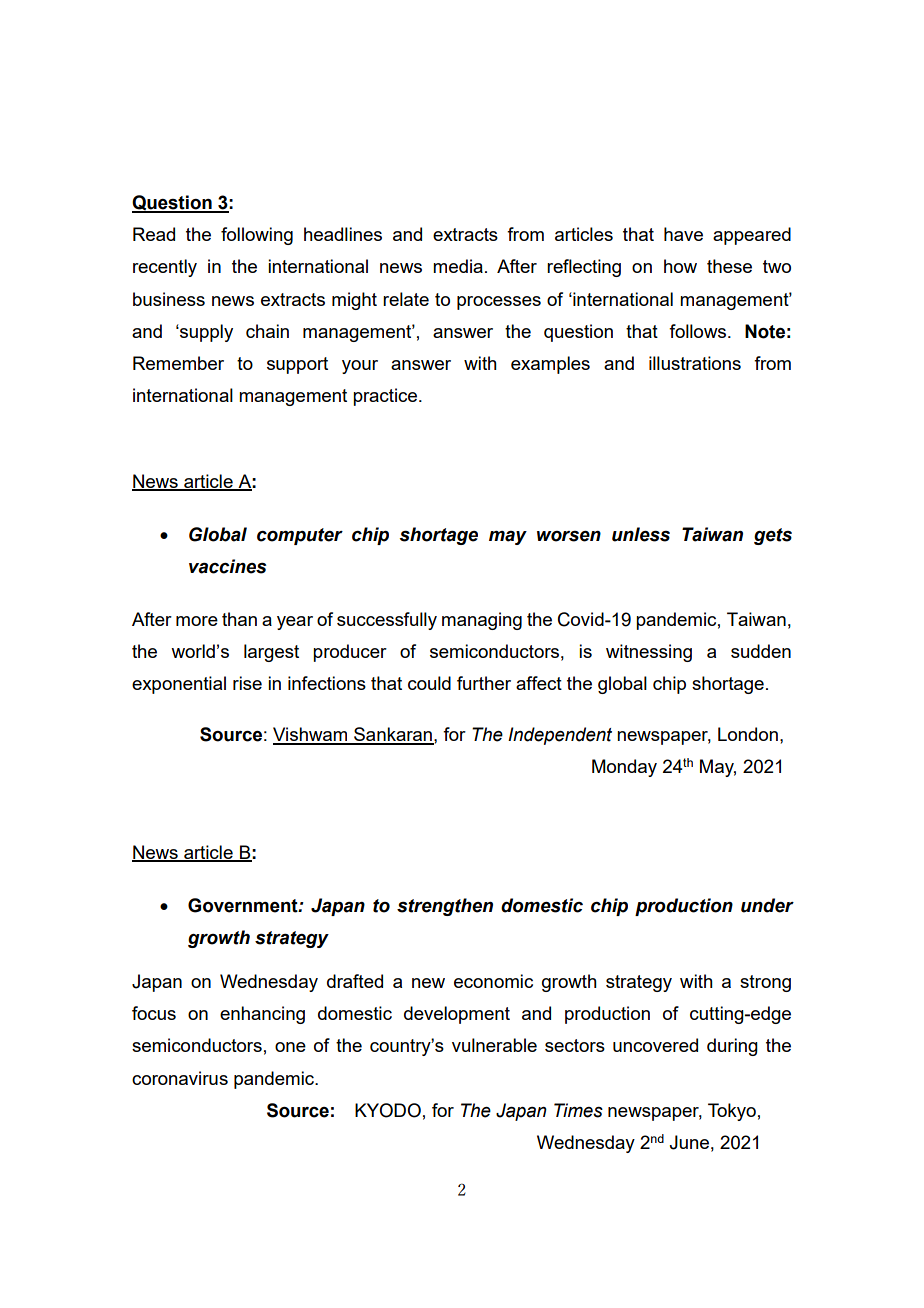 The image size is (924, 1308). Describe the element at coordinates (300, 536) in the page. I see `computer` at that location.
